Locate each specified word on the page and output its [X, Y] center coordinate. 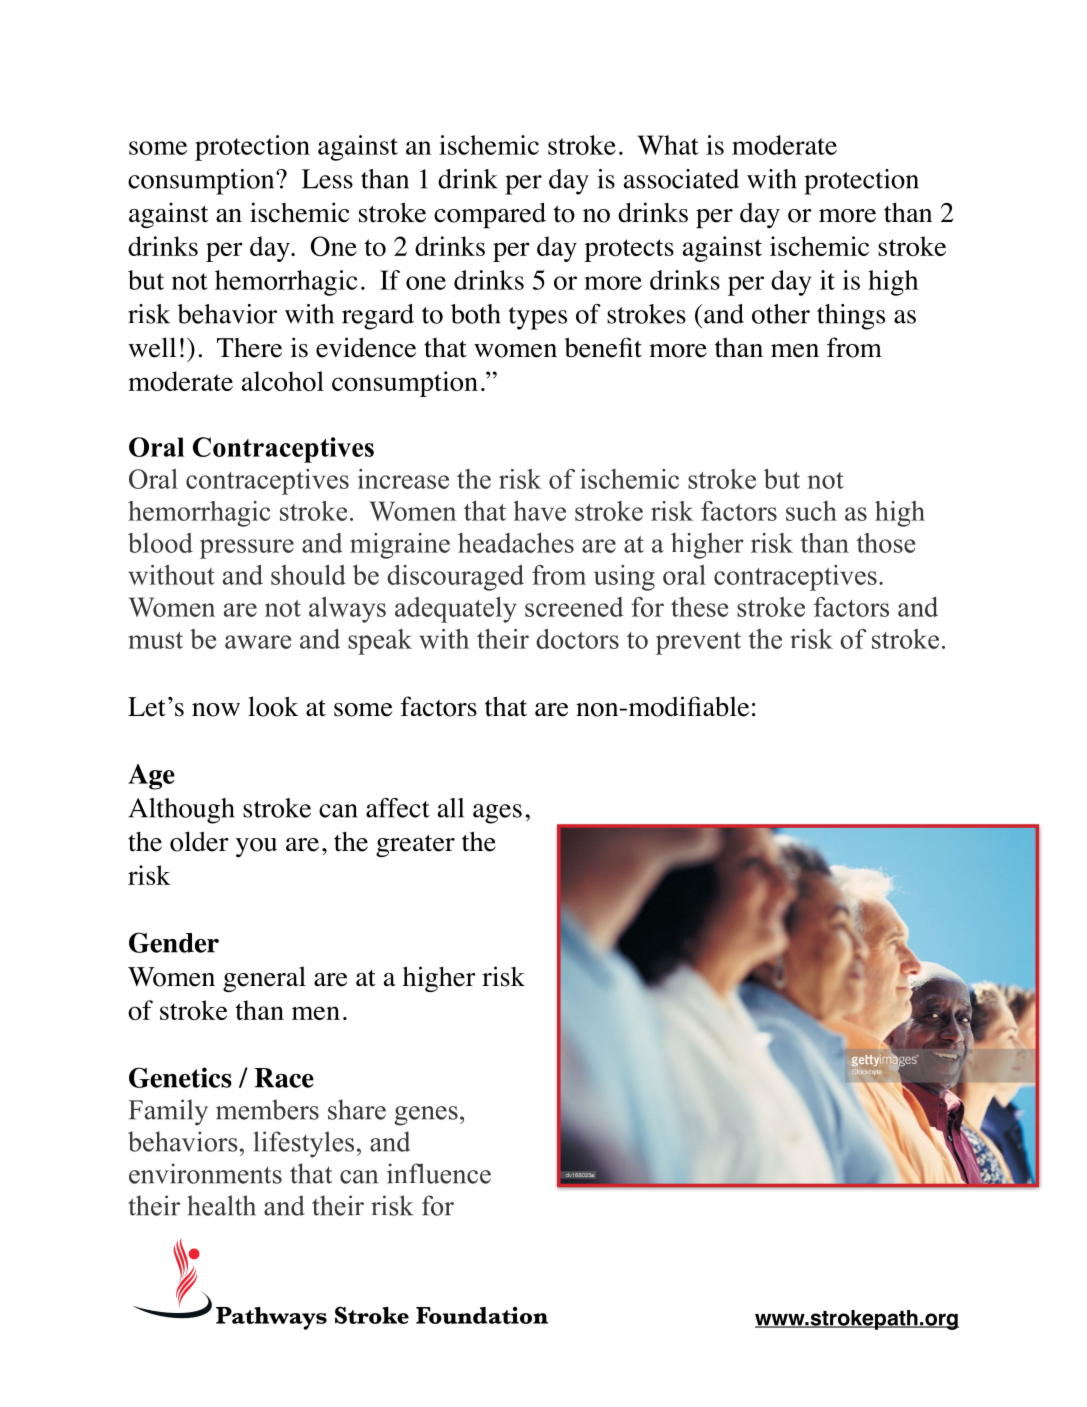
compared [490, 215]
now [216, 710]
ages [497, 814]
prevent [698, 643]
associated [681, 179]
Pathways [271, 1318]
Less [327, 179]
